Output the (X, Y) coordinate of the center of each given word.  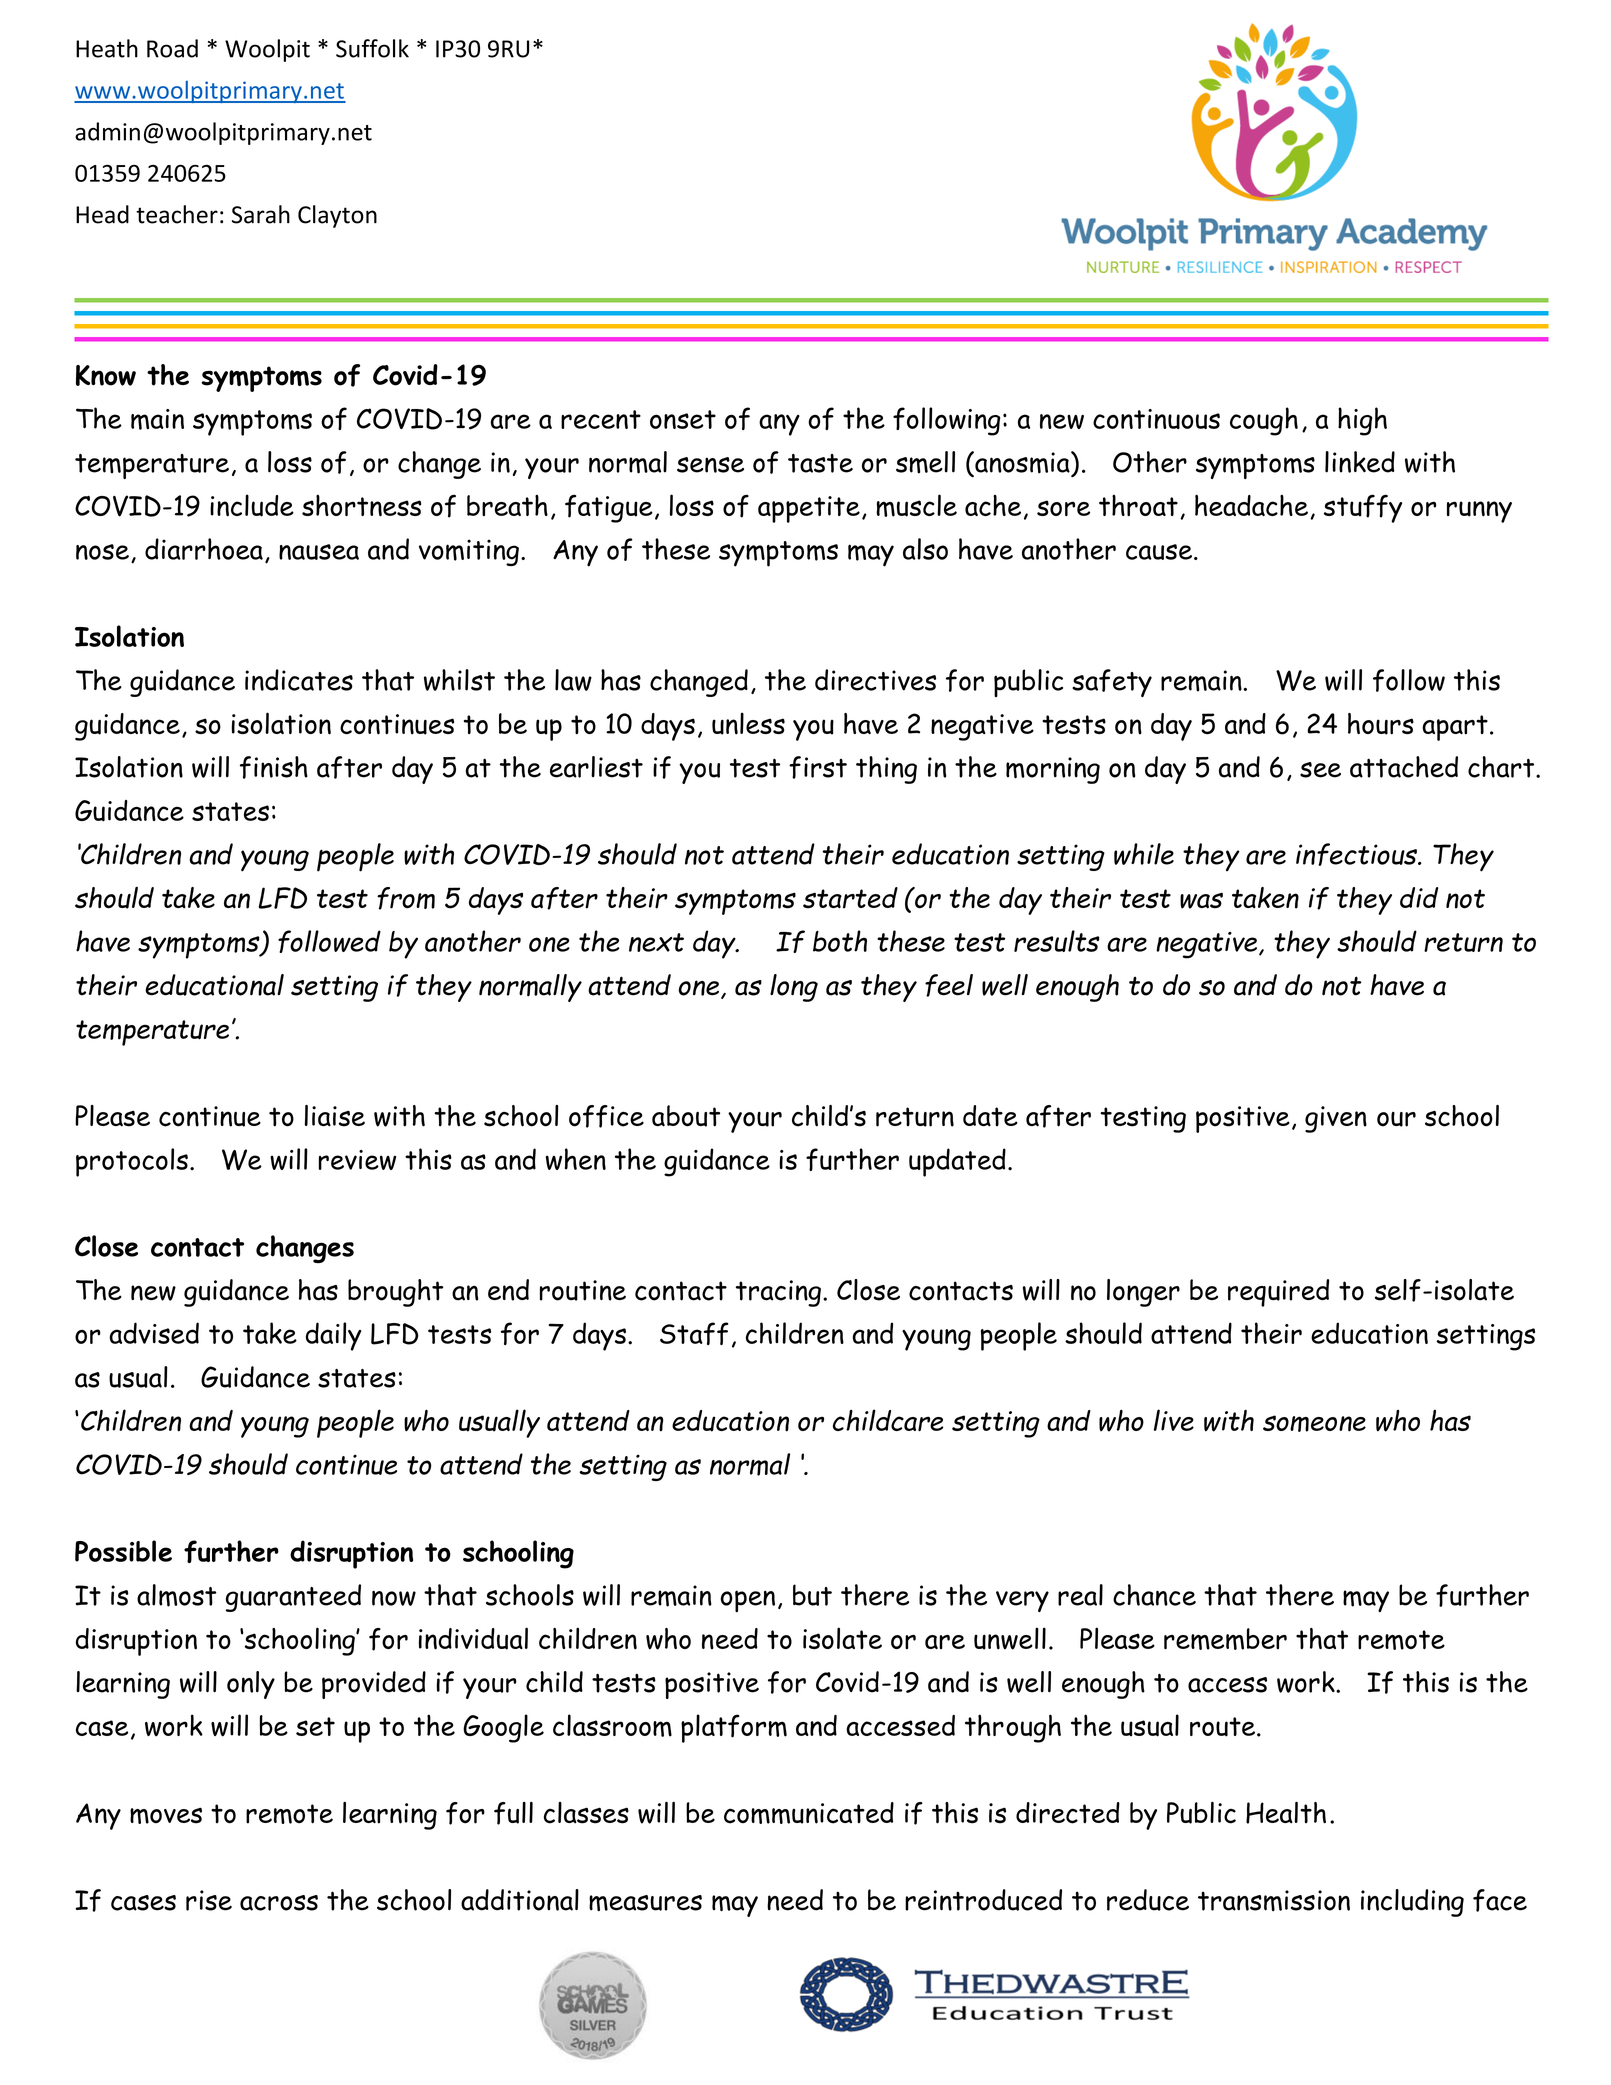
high (1362, 421)
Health (1286, 1812)
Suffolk (372, 48)
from (406, 898)
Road (172, 48)
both (840, 941)
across (279, 1903)
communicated (809, 1813)
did (1419, 897)
